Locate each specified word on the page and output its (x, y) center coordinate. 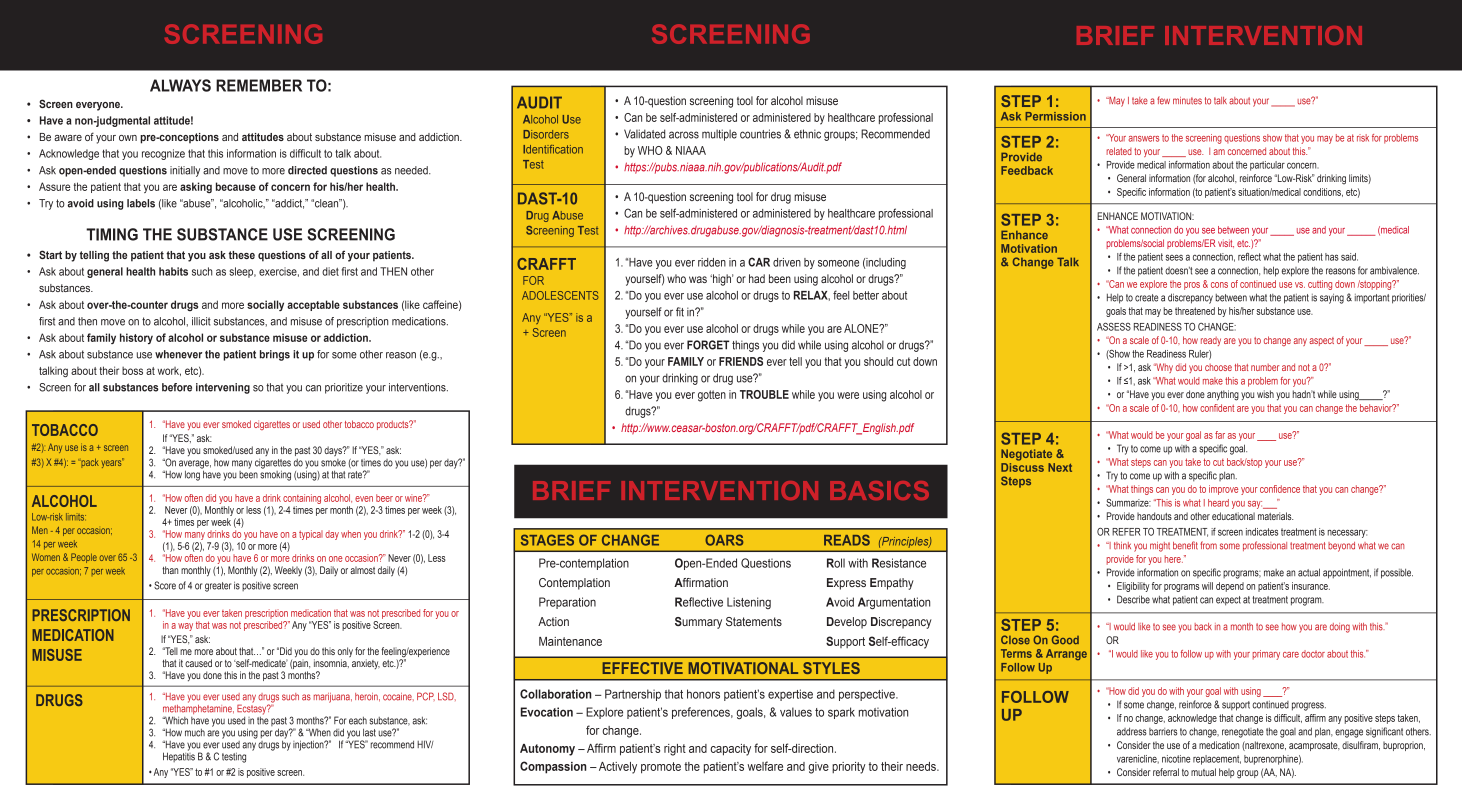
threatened (1195, 311)
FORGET (708, 345)
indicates (1262, 532)
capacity (730, 750)
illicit (201, 321)
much (195, 733)
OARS (724, 540)
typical (311, 535)
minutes (1187, 101)
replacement (1217, 760)
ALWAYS (180, 85)
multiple (719, 135)
